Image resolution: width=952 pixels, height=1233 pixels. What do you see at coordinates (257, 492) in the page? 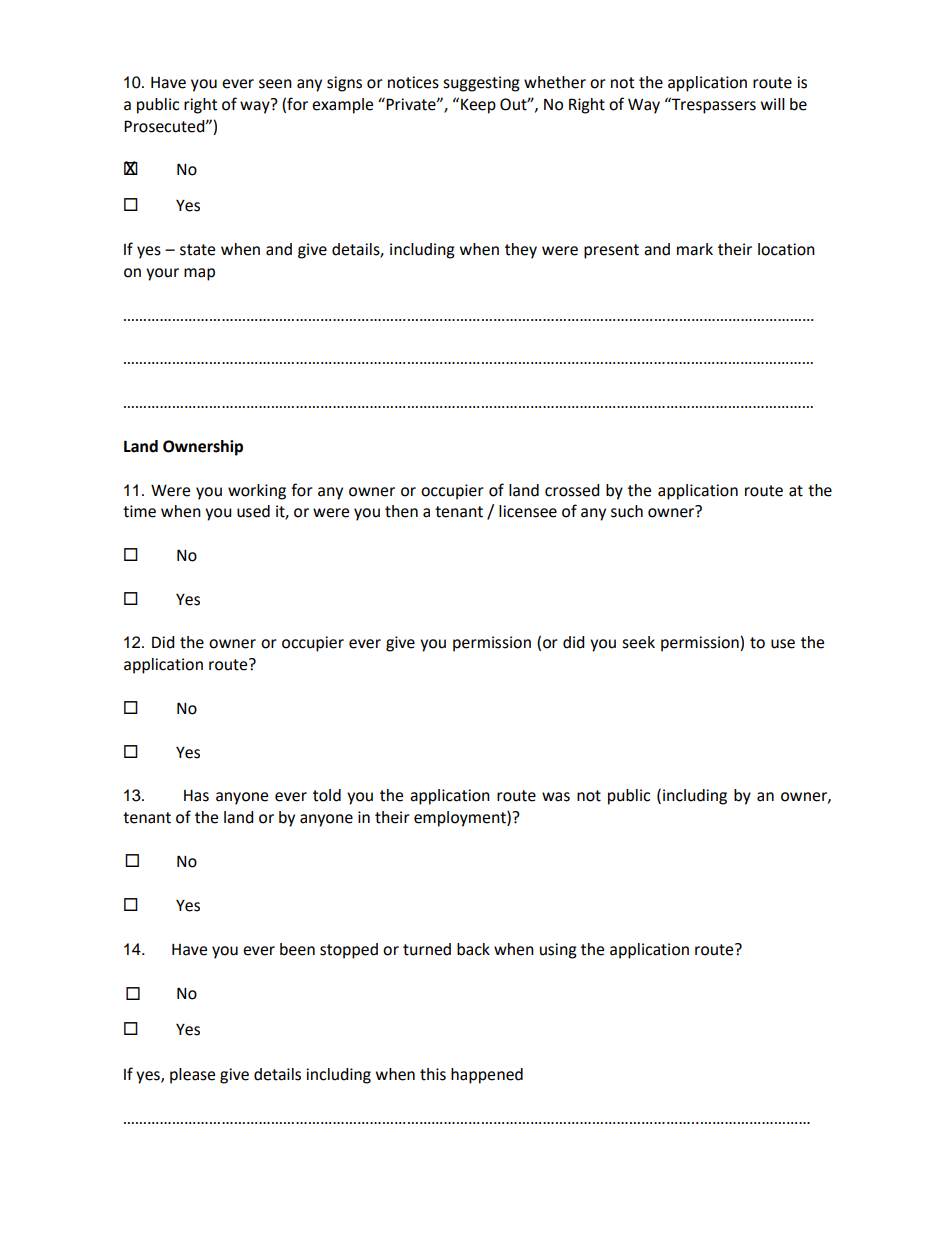
I see `working` at bounding box center [257, 492].
